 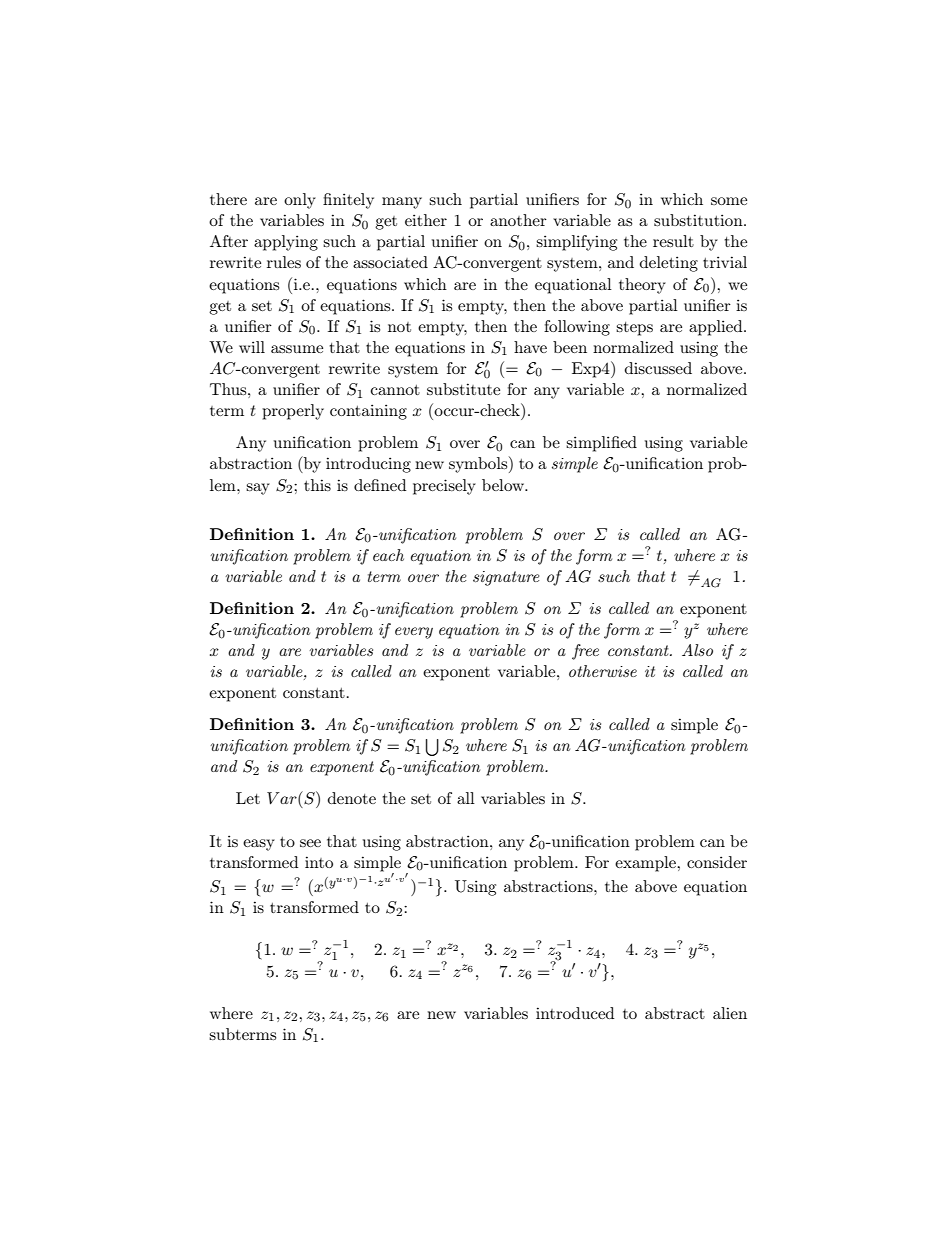 What do you see at coordinates (319, 862) in the image?
I see `into` at bounding box center [319, 862].
